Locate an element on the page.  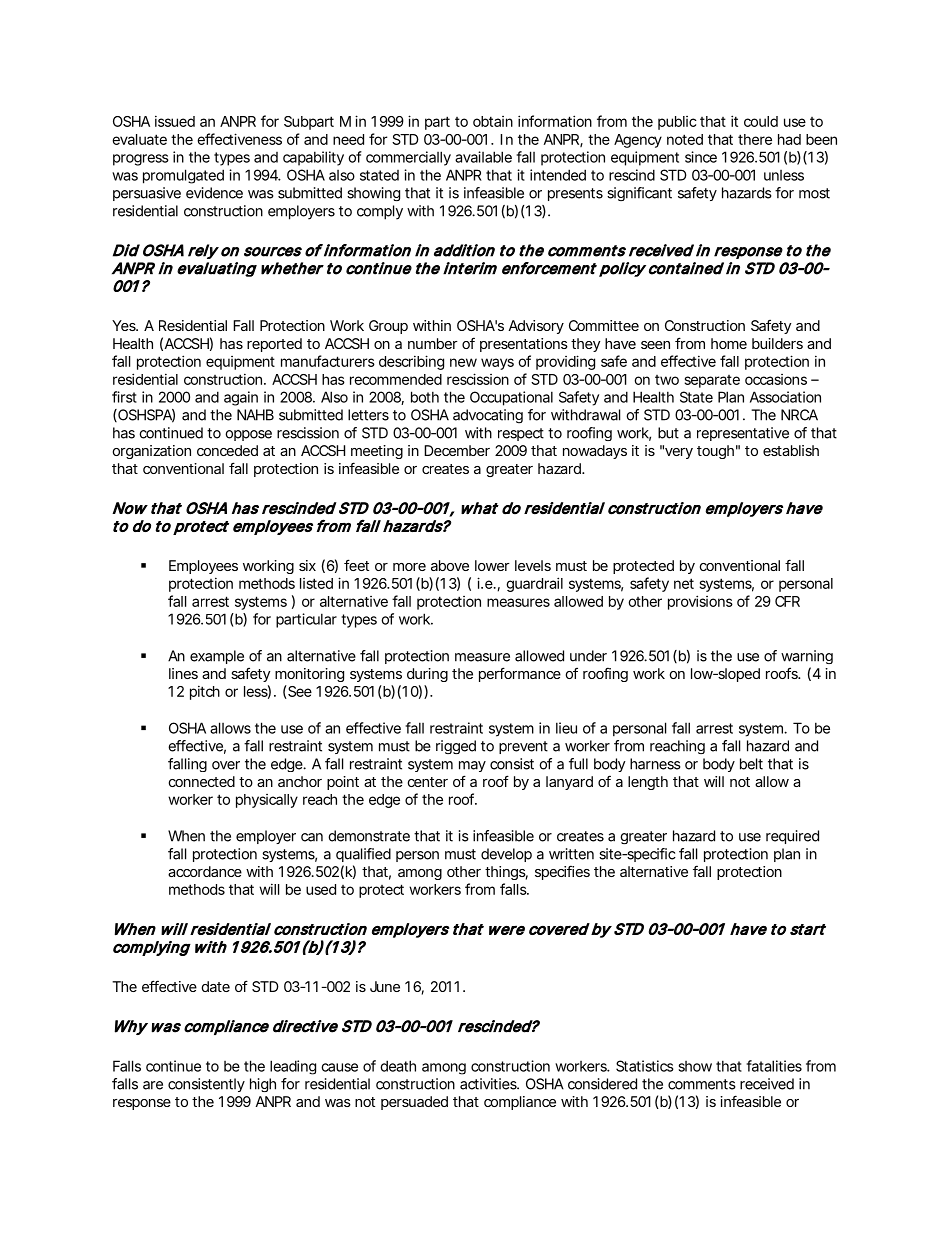
accordance is located at coordinates (205, 871).
